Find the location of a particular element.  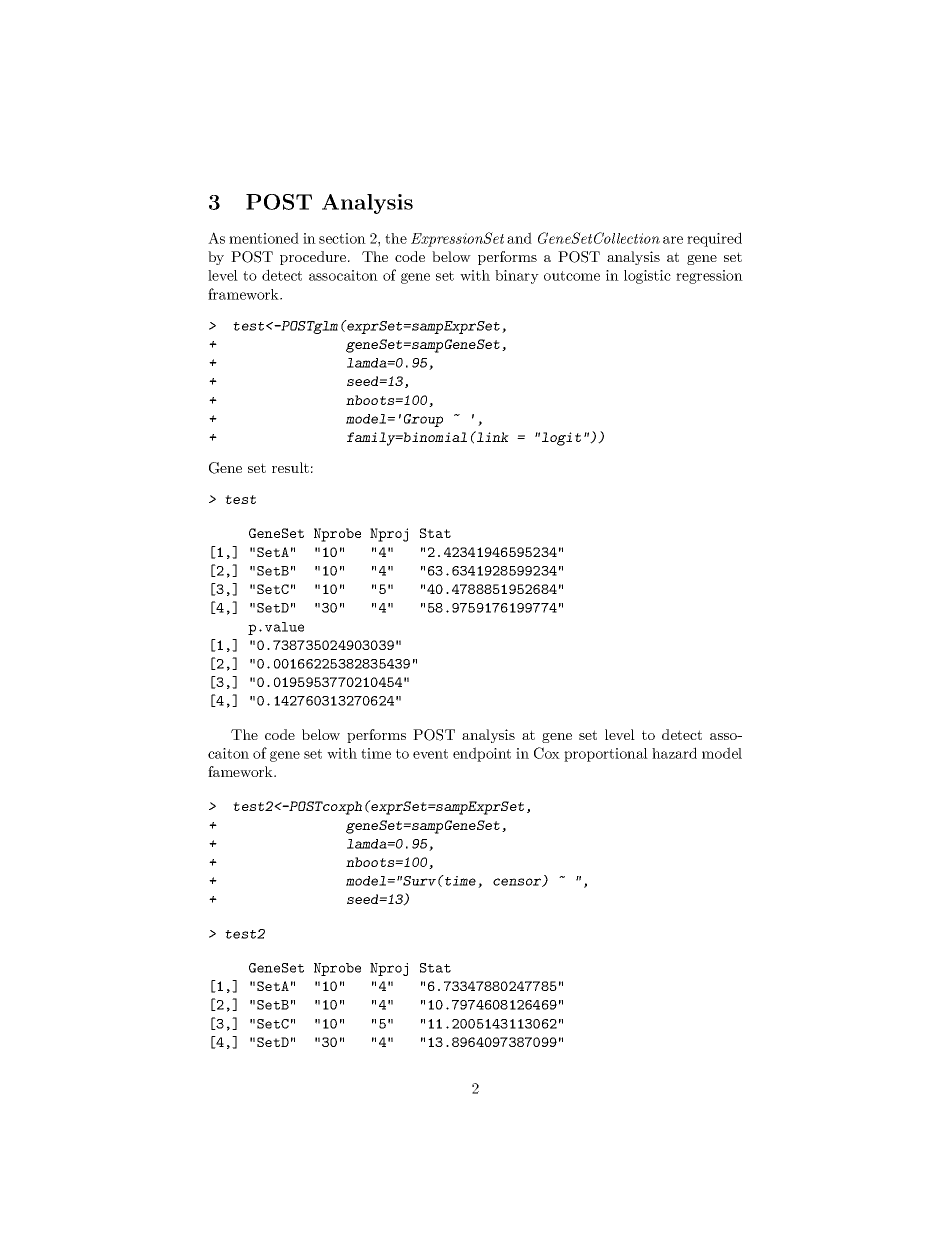

are is located at coordinates (673, 240).
